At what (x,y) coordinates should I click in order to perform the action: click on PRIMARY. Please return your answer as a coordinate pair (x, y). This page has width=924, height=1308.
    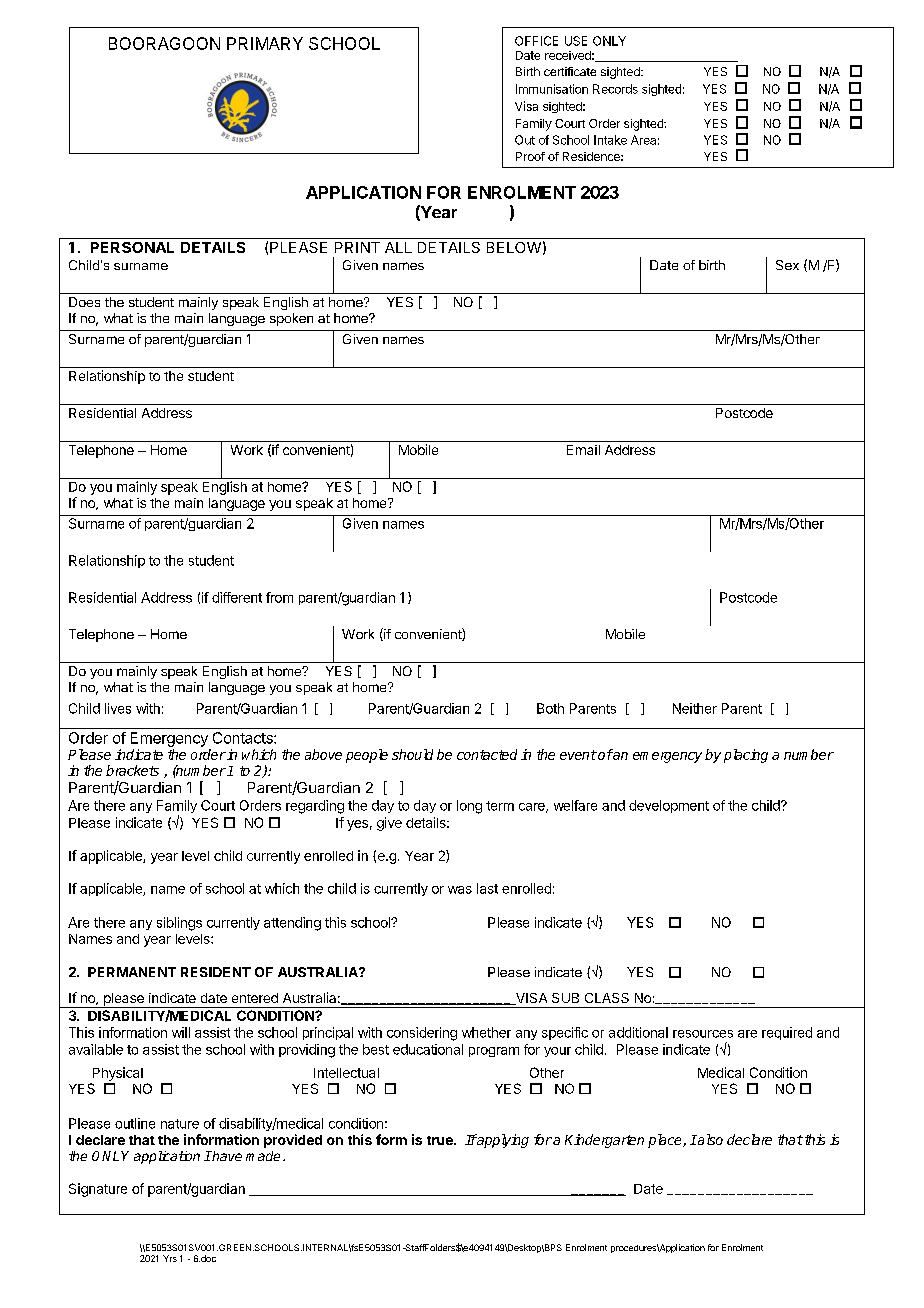
    Looking at the image, I should click on (265, 43).
